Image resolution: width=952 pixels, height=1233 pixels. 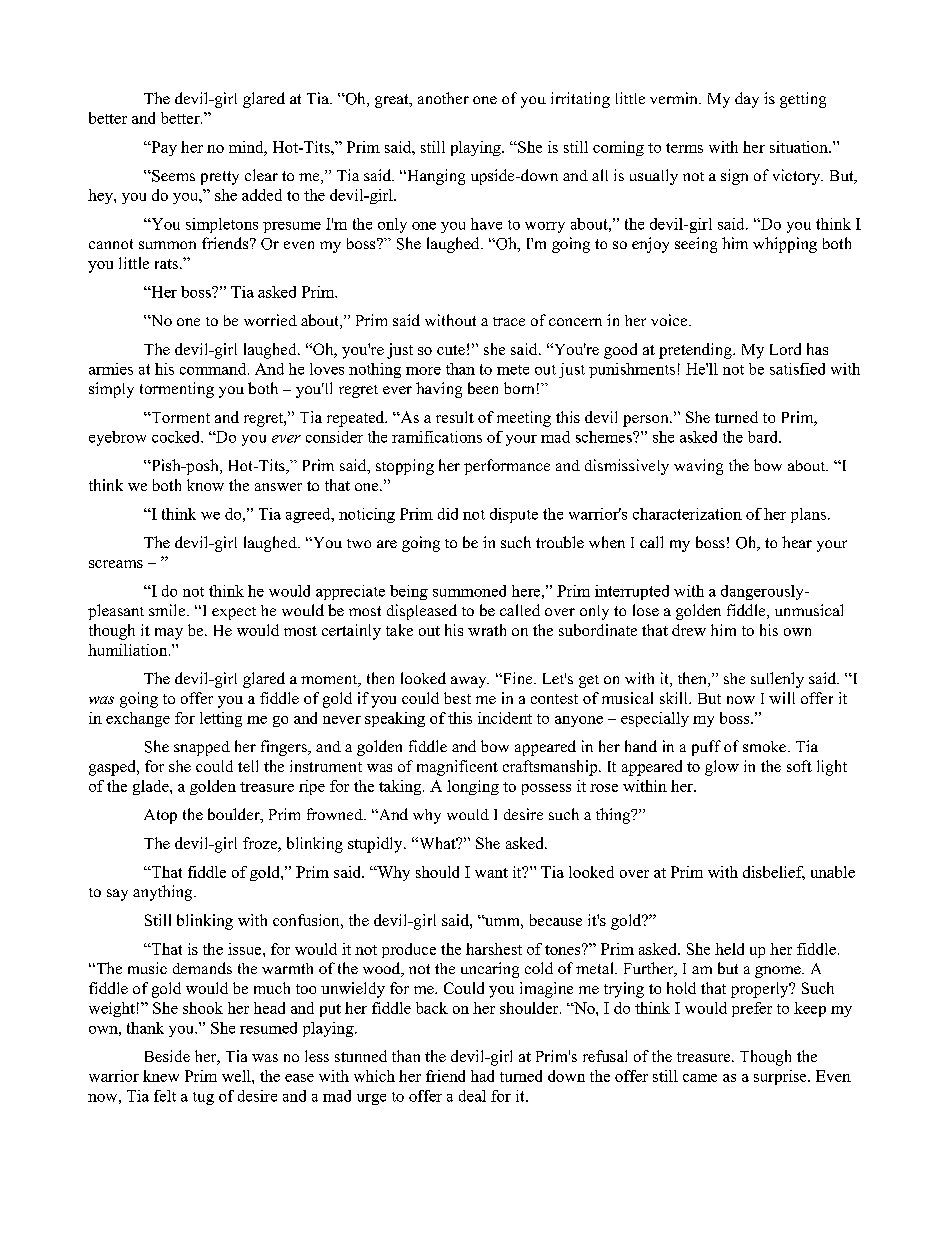 I want to click on rats, so click(x=166, y=264).
